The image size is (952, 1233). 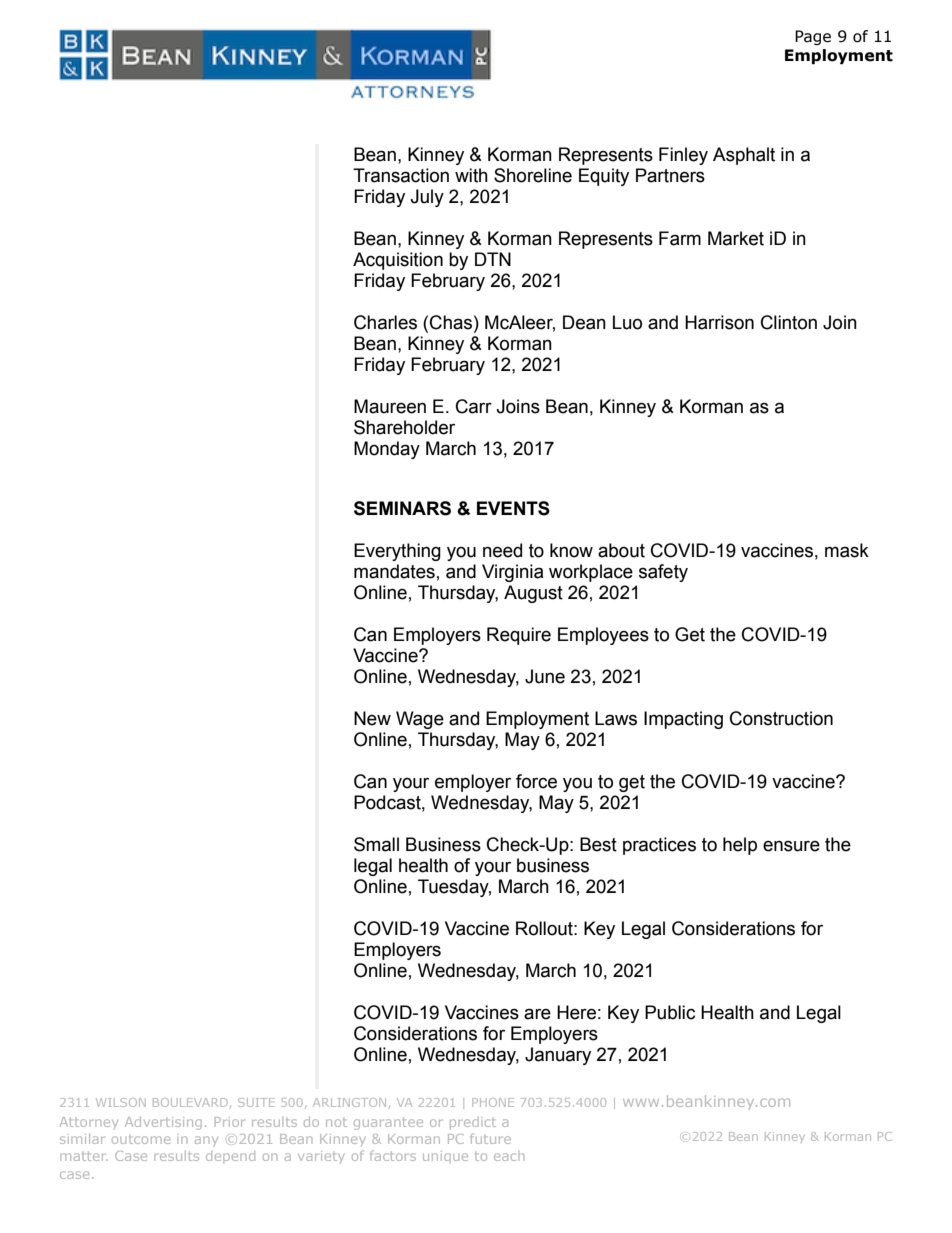 What do you see at coordinates (663, 573) in the screenshot?
I see `safety` at bounding box center [663, 573].
